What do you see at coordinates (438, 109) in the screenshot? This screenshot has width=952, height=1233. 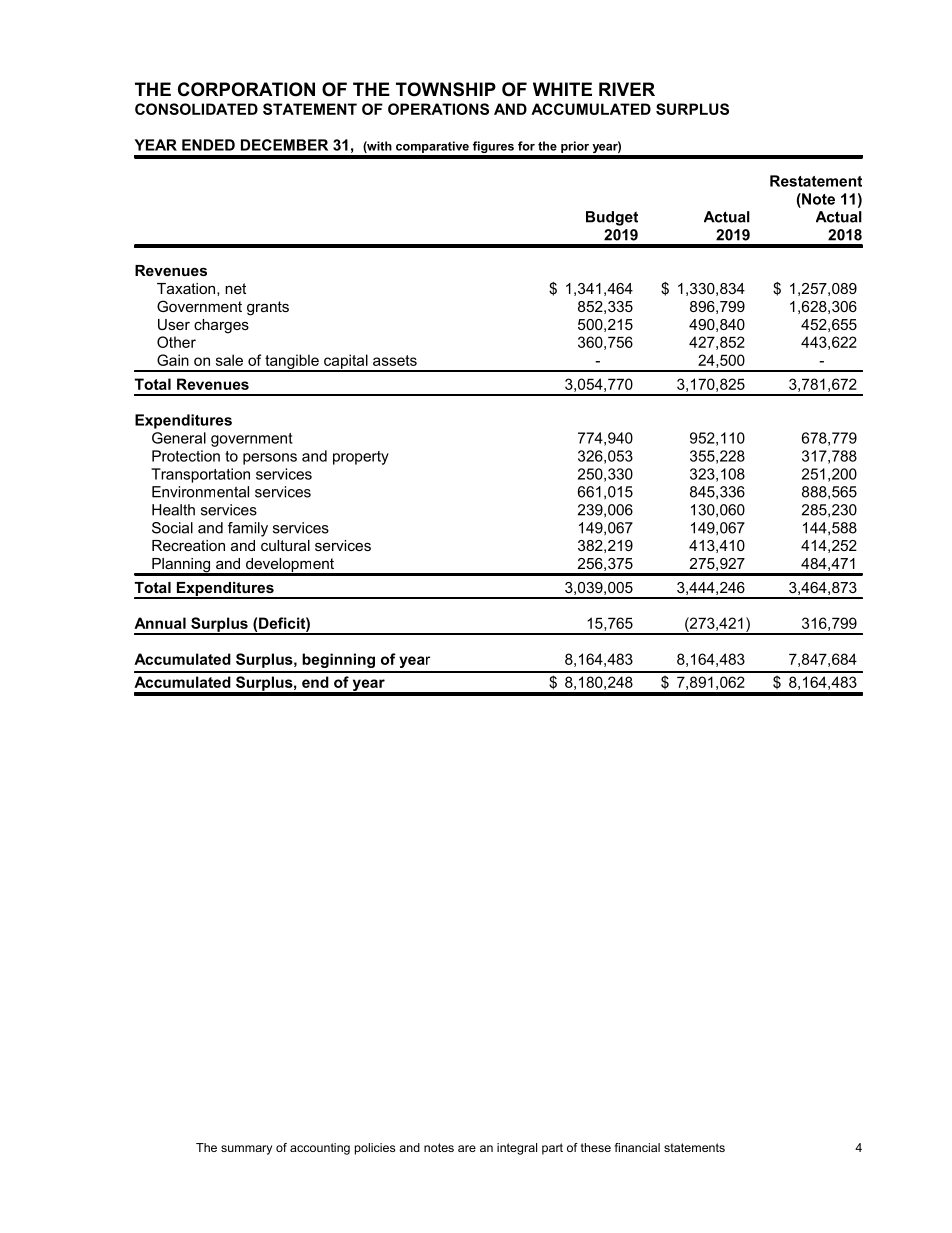 I see `OPERATIONS` at bounding box center [438, 109].
